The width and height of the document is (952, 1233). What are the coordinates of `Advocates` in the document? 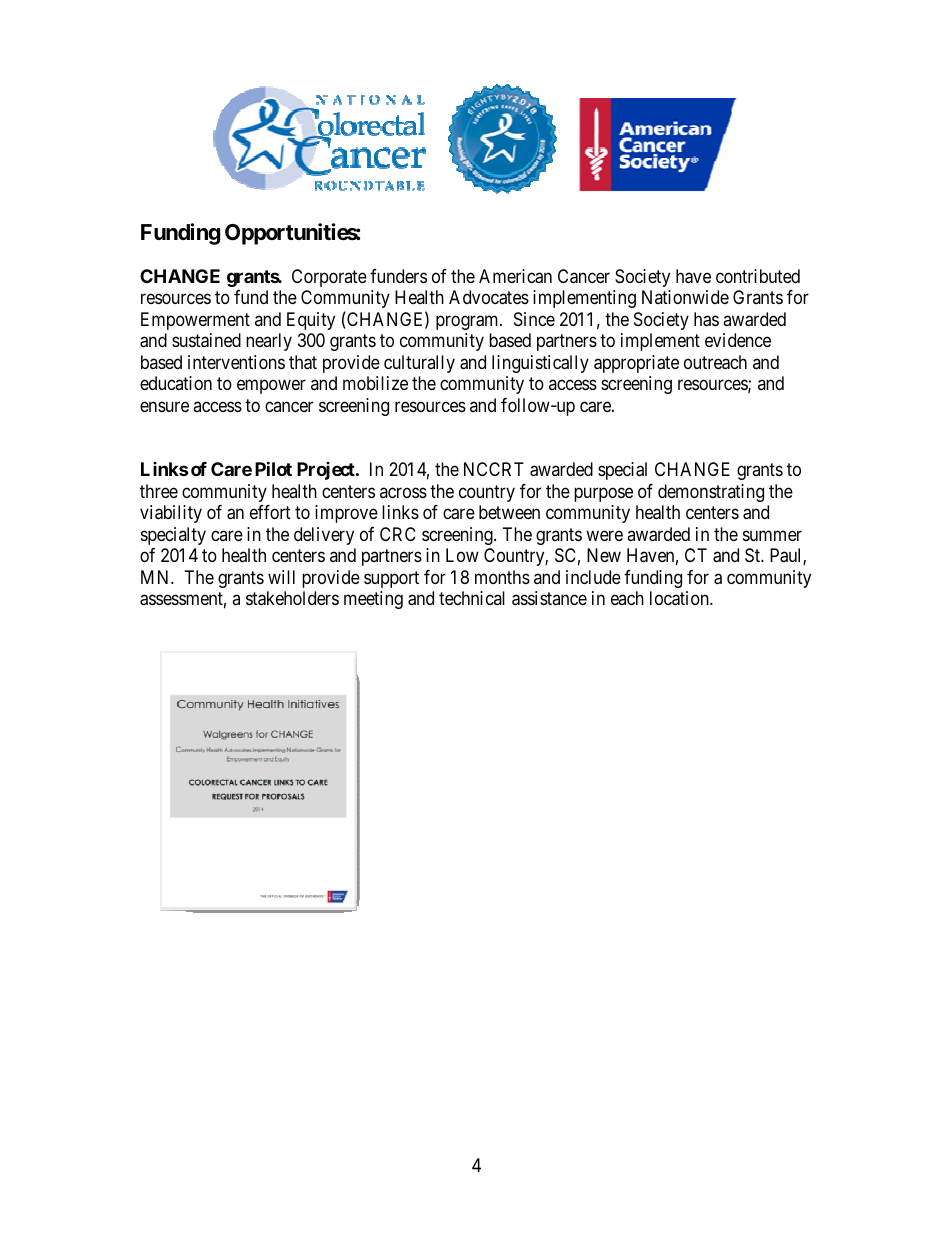 It's located at (489, 297).
